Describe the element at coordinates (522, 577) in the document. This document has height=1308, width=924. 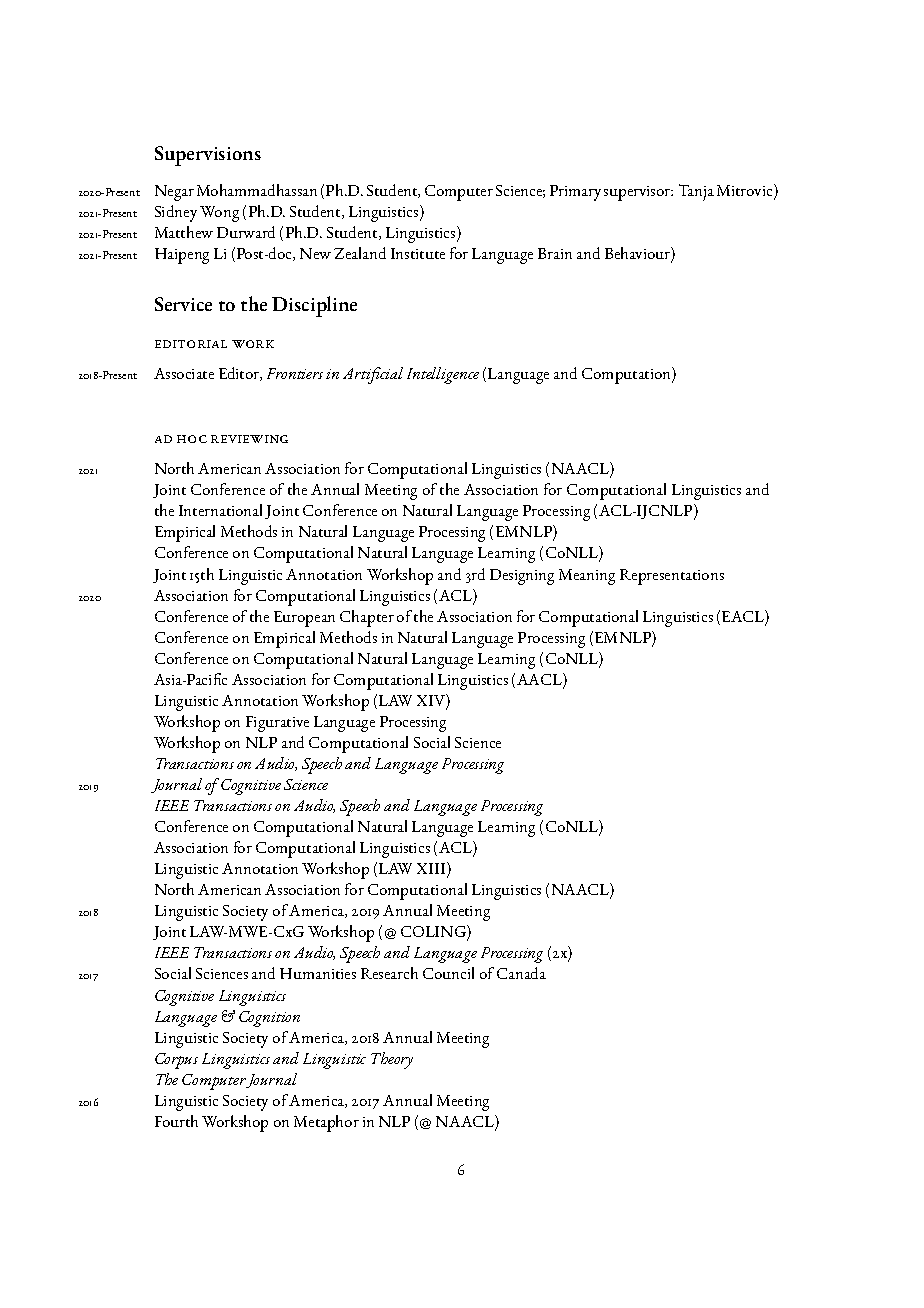
I see `Designing` at that location.
